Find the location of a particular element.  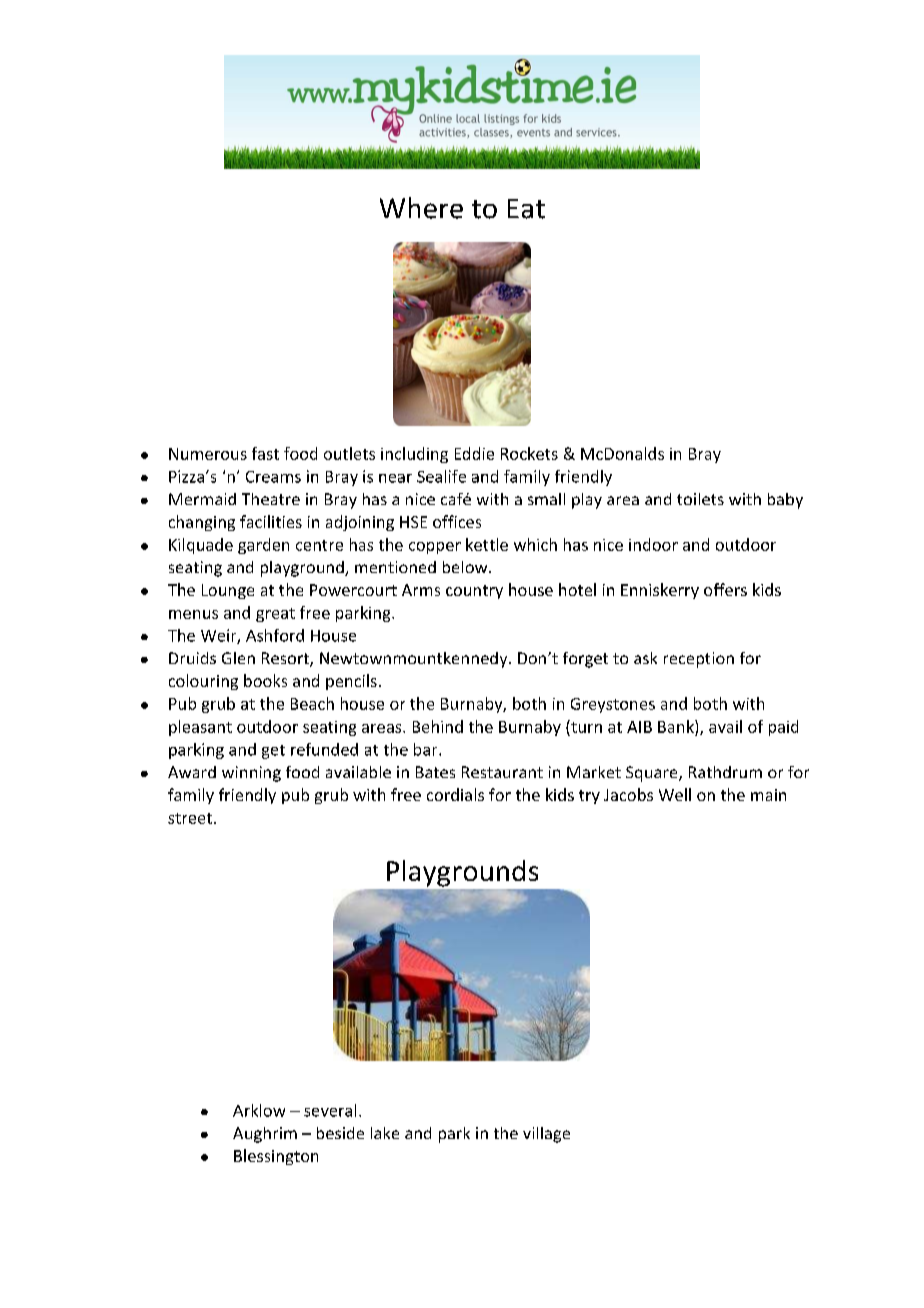

fast is located at coordinates (265, 453).
